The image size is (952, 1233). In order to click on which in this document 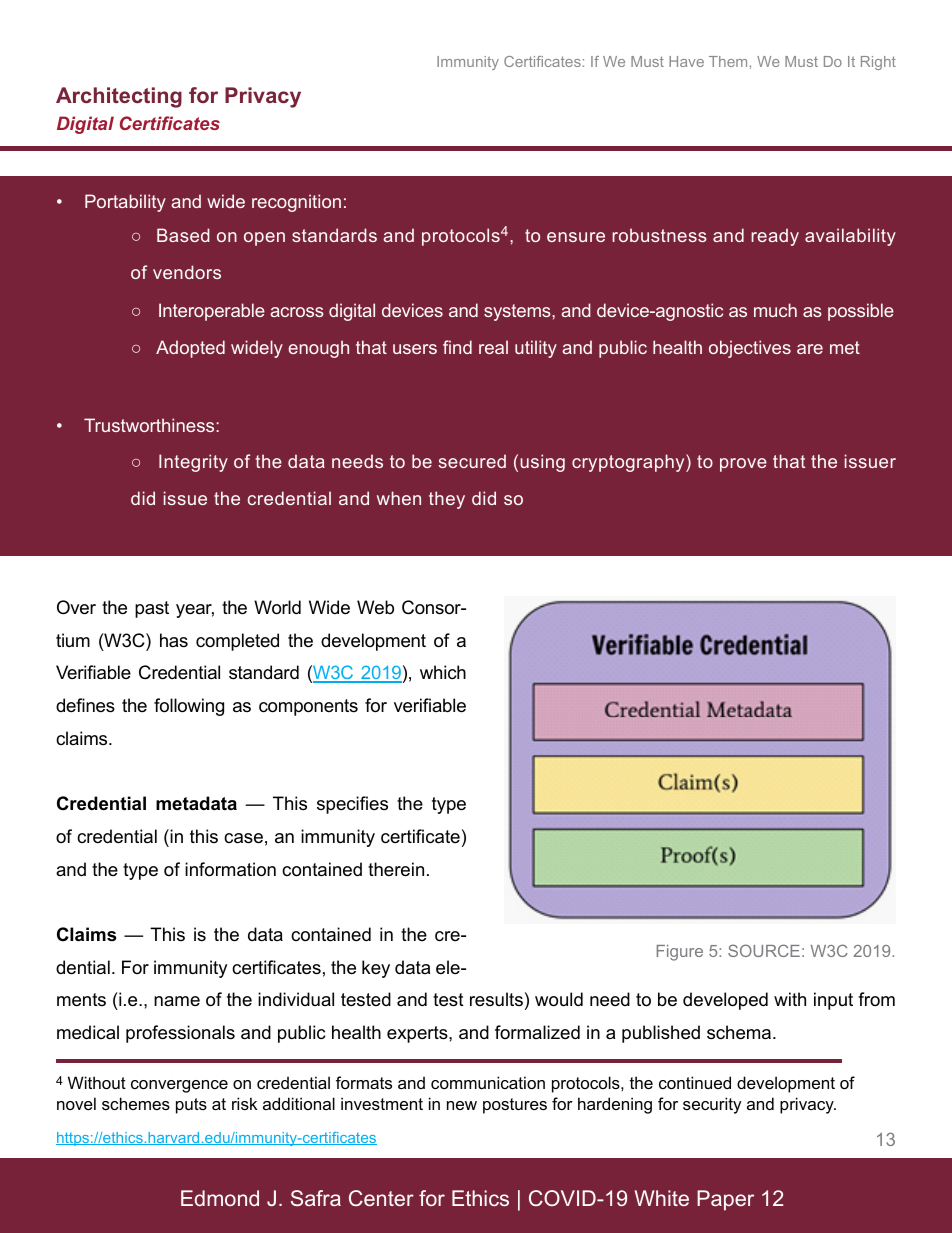, I will do `click(443, 672)`.
